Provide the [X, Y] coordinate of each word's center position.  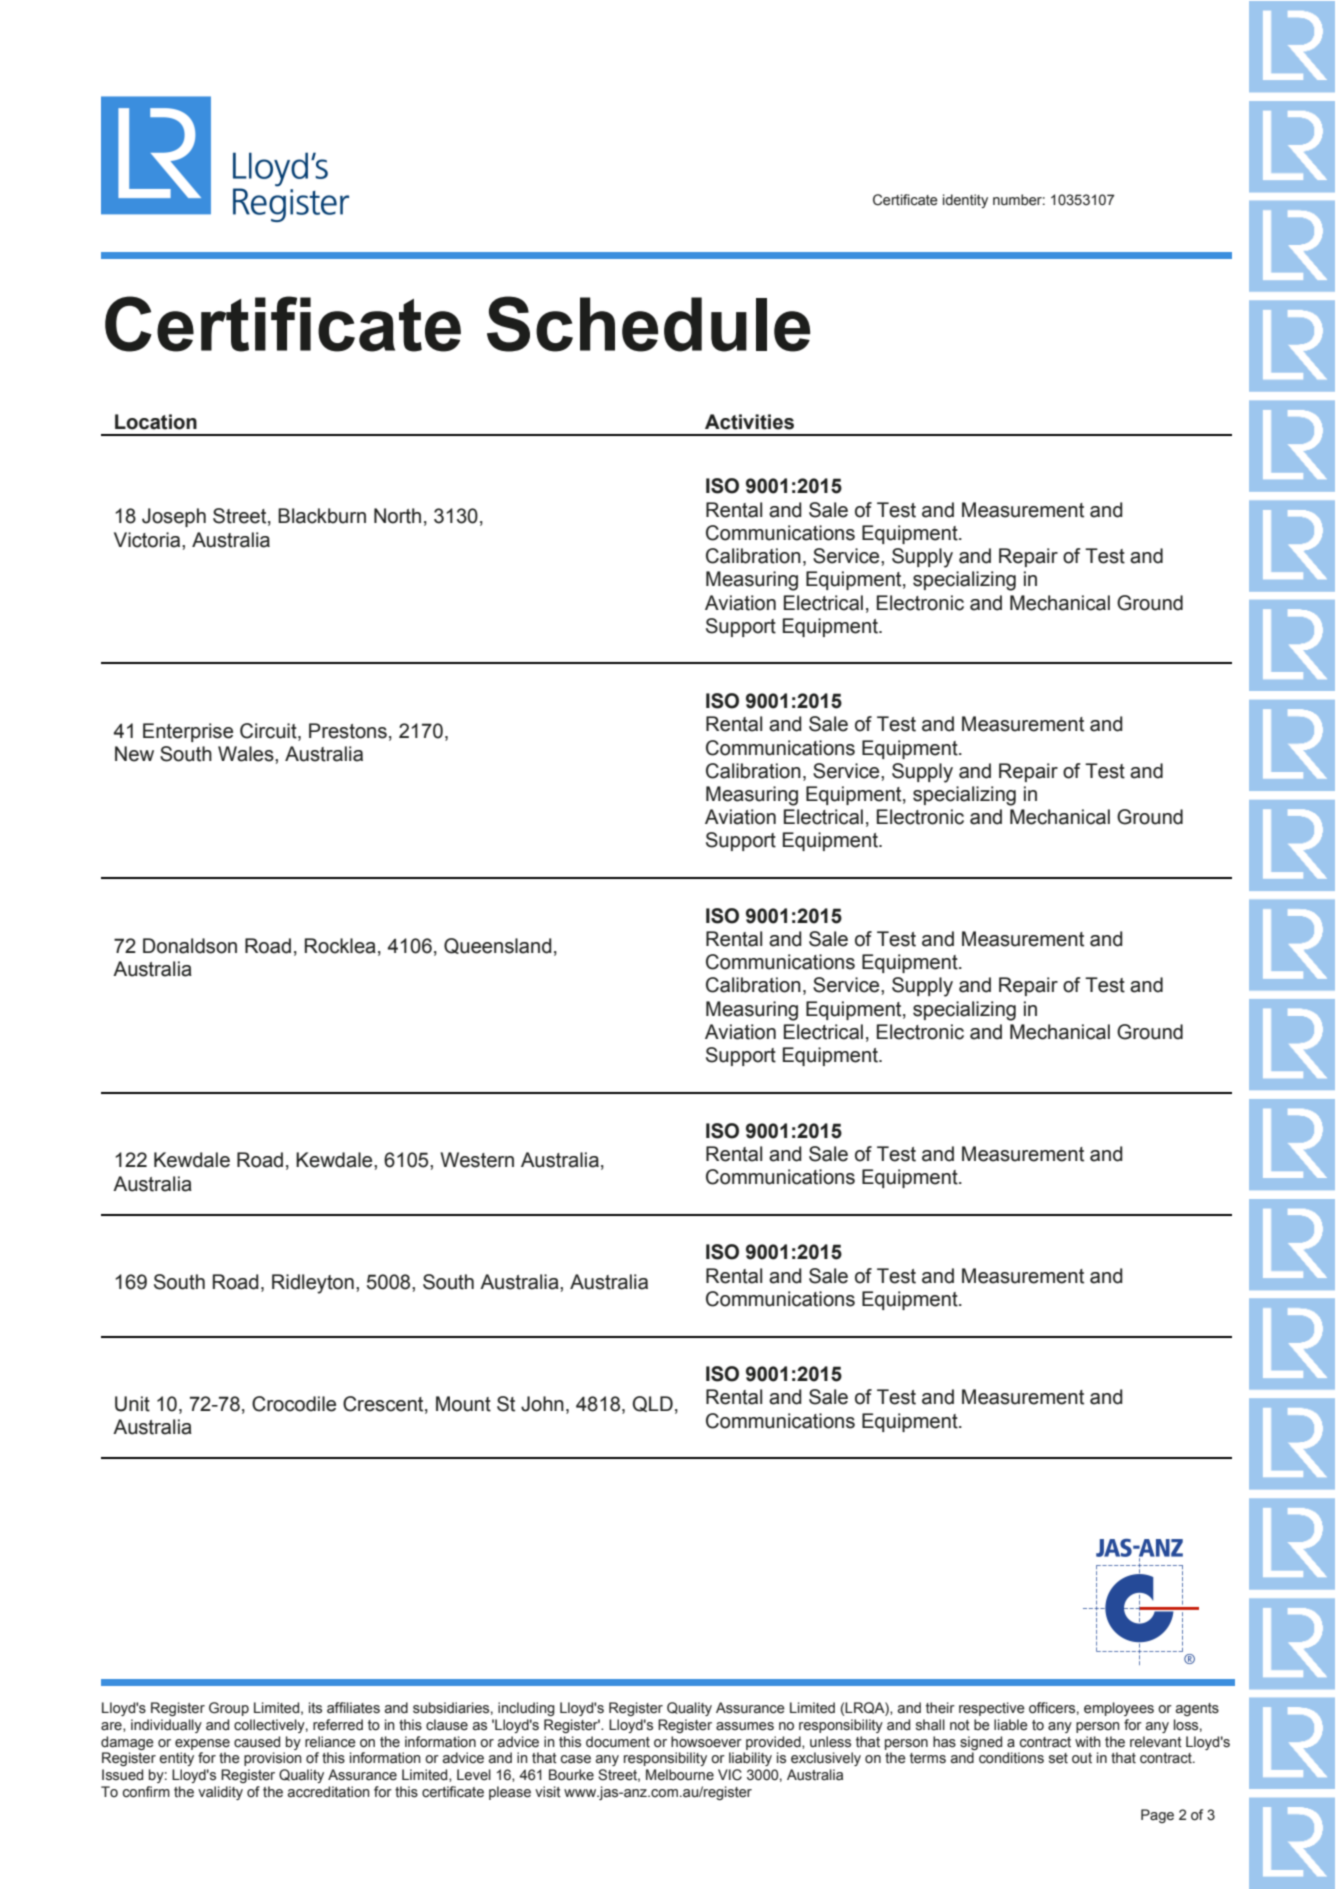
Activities [749, 422]
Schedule [648, 324]
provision [273, 1759]
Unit [132, 1404]
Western [477, 1160]
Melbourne [680, 1775]
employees [1119, 1709]
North [397, 516]
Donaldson [190, 946]
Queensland [498, 946]
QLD [652, 1404]
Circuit [269, 732]
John [542, 1404]
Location [156, 422]
